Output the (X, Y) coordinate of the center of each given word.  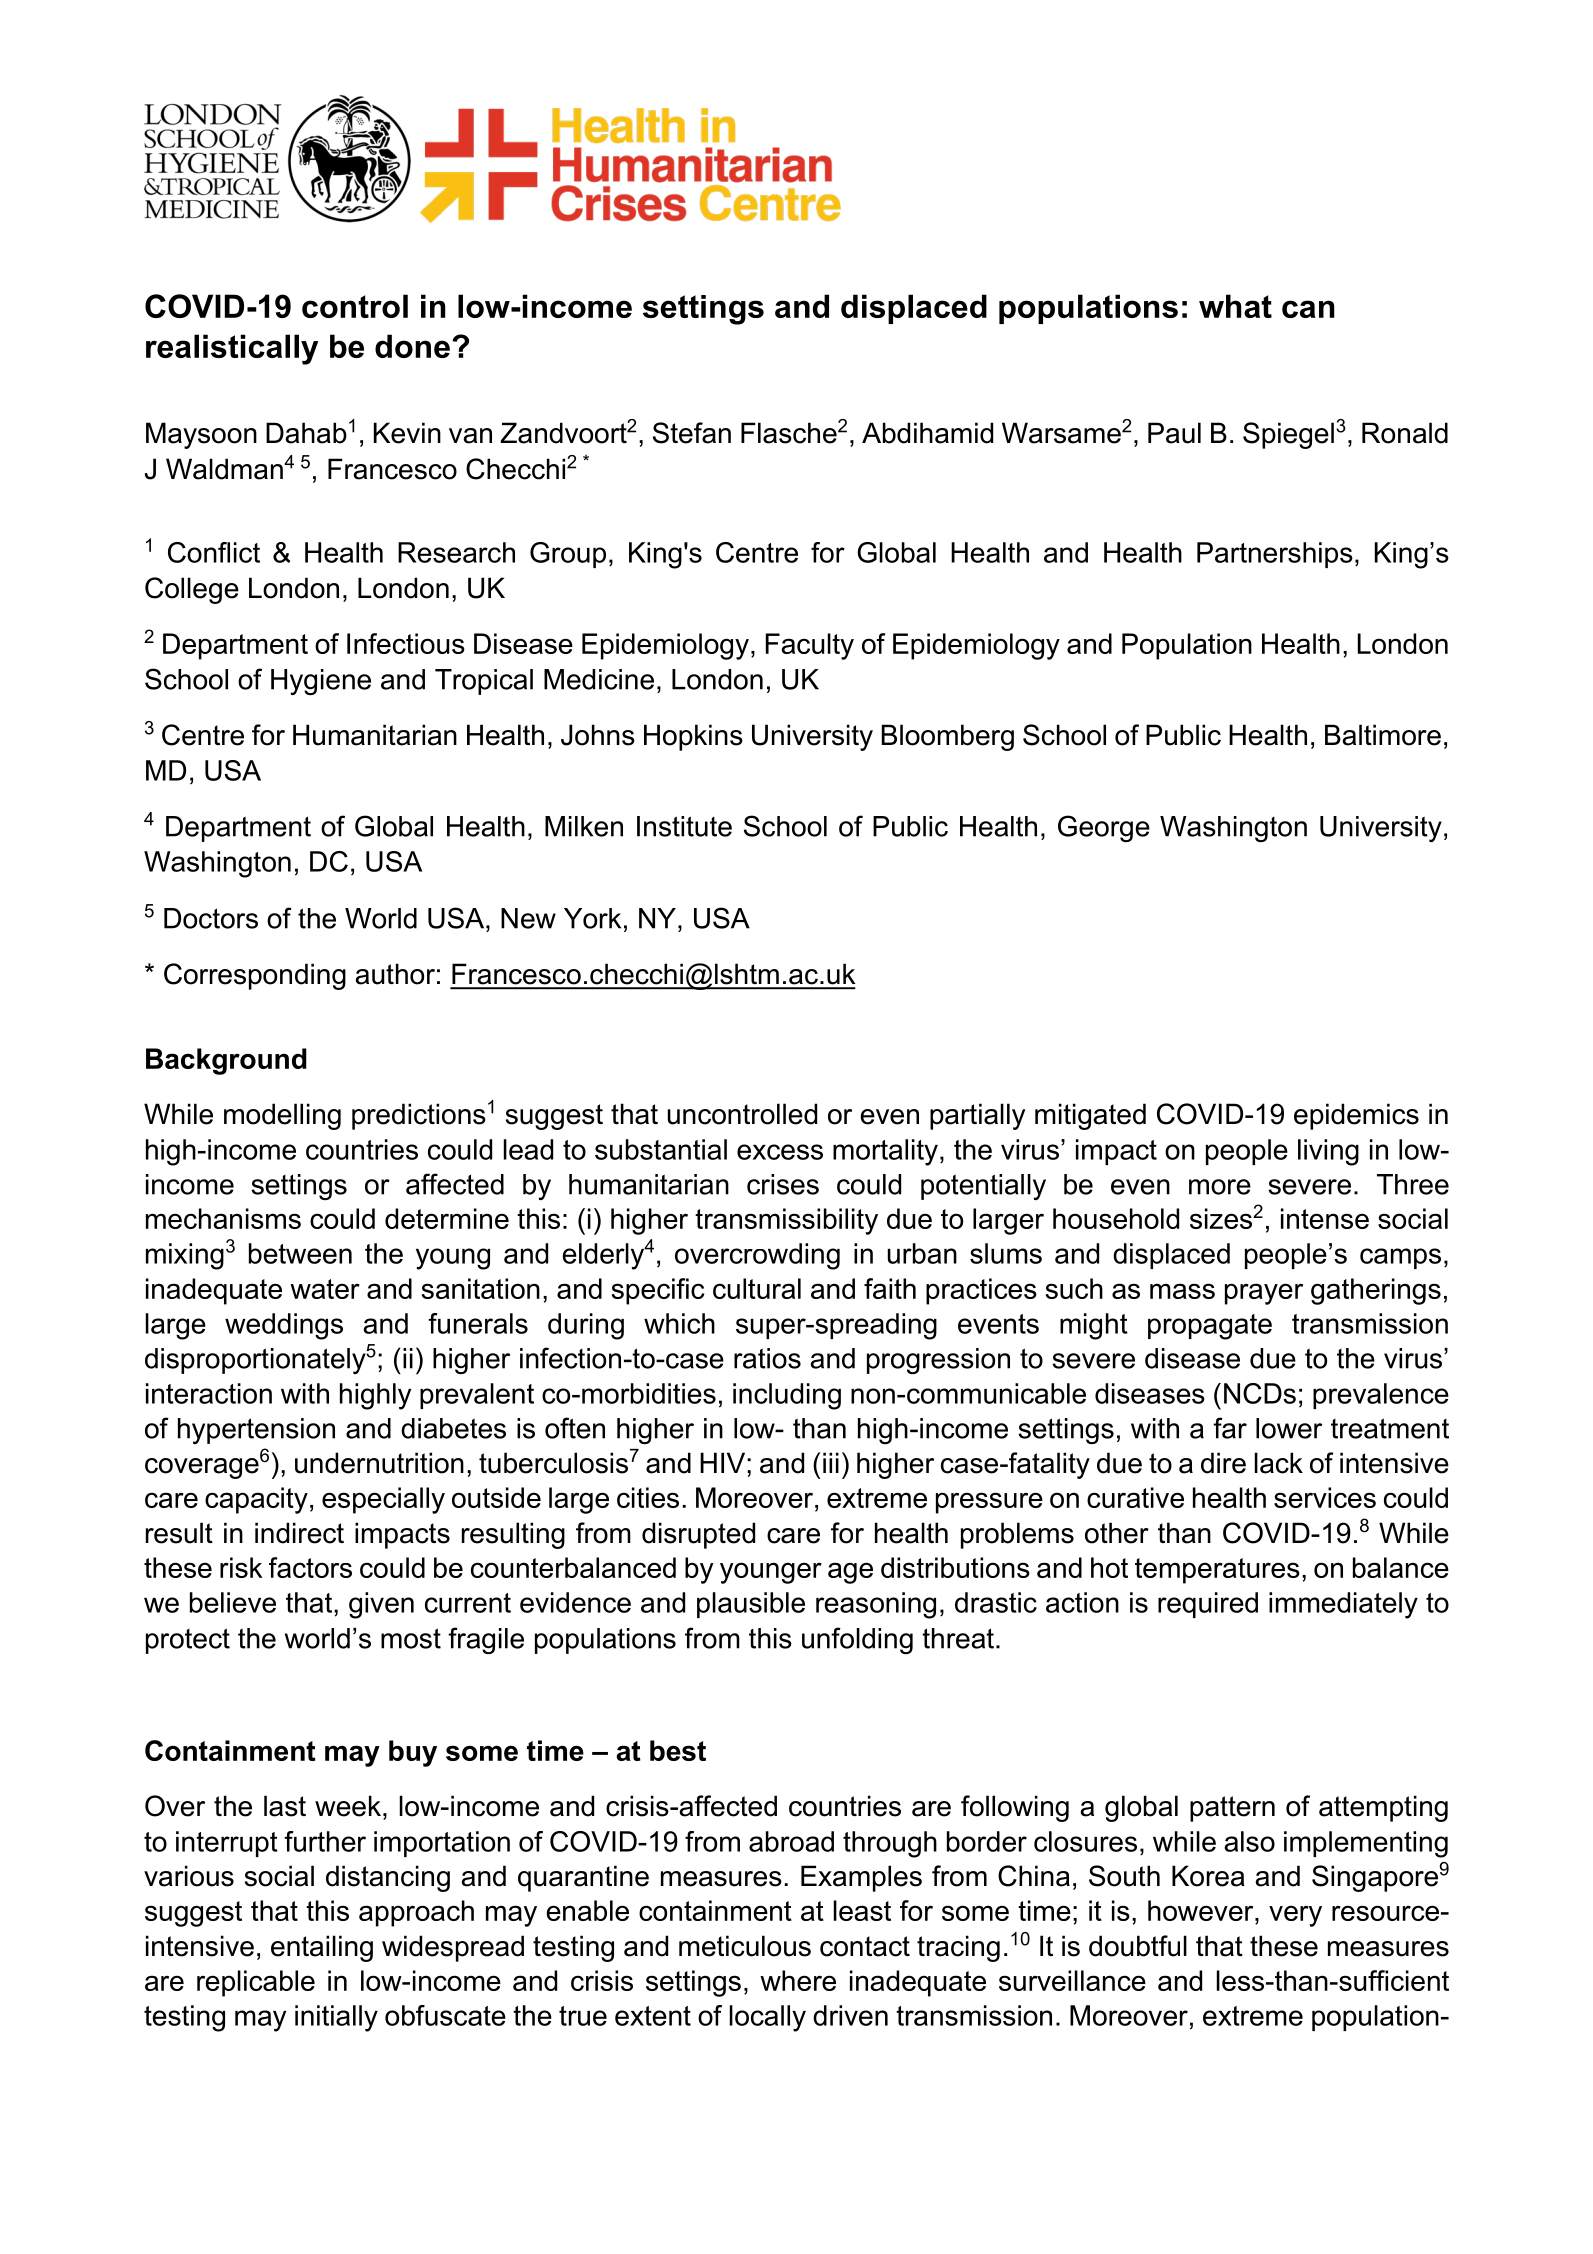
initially (336, 2018)
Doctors (211, 918)
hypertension (256, 1431)
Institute (684, 826)
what (1235, 306)
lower (1289, 1428)
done (412, 346)
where (798, 1980)
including (787, 1396)
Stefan (692, 433)
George (1104, 828)
